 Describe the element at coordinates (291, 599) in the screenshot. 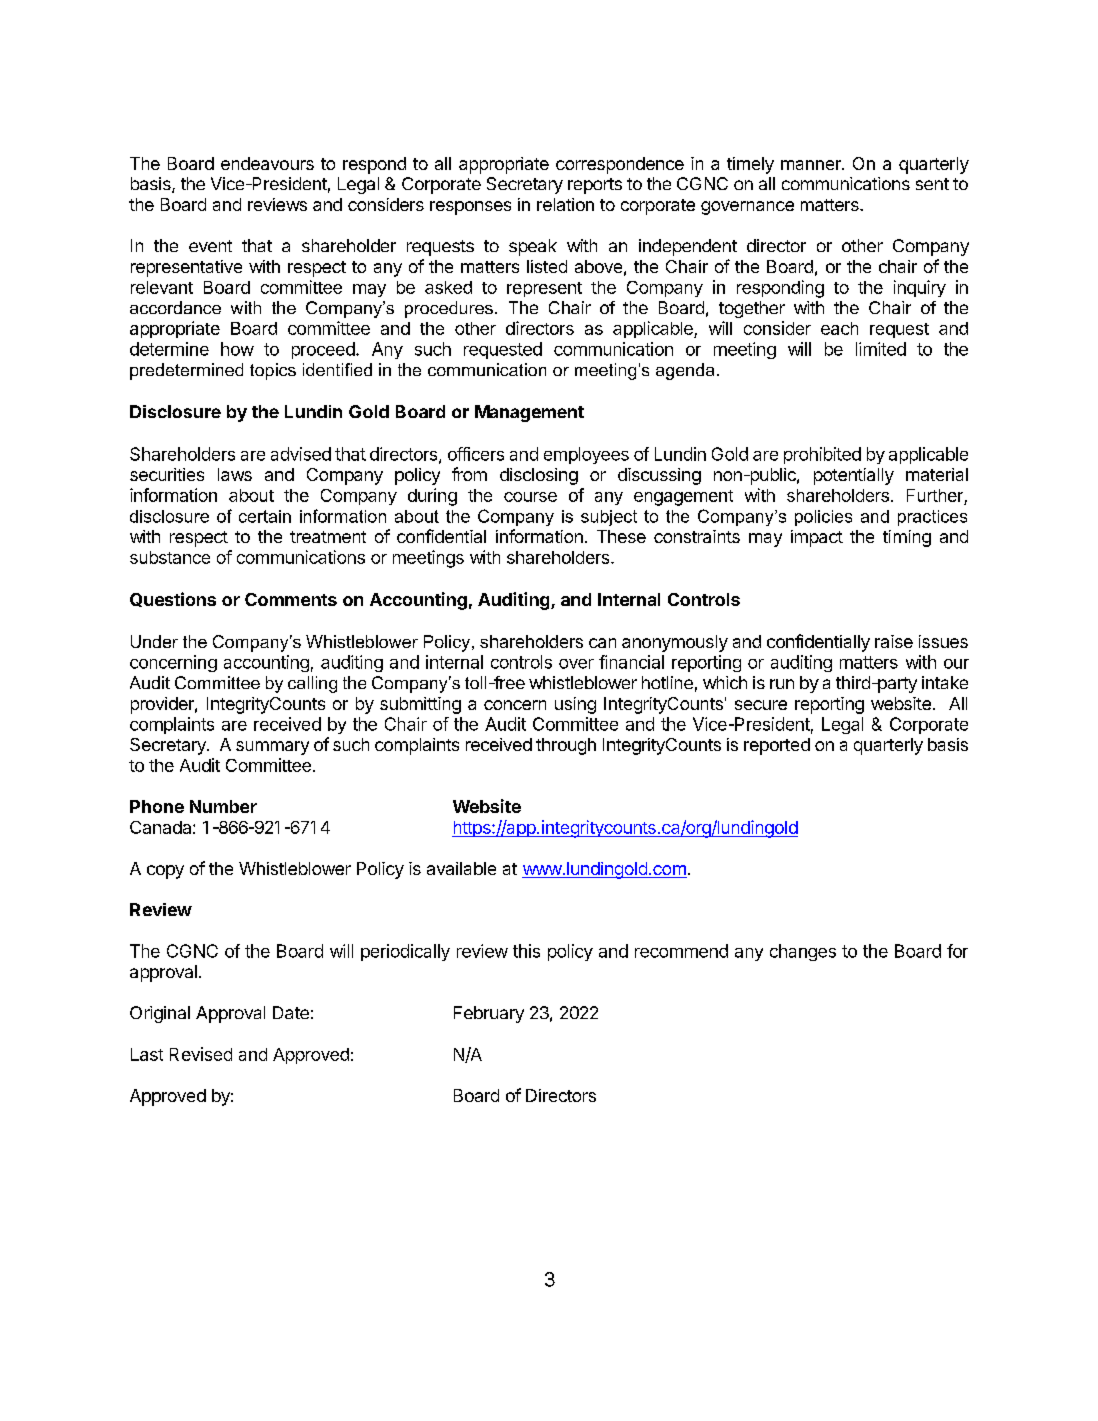

I see `Comments` at that location.
